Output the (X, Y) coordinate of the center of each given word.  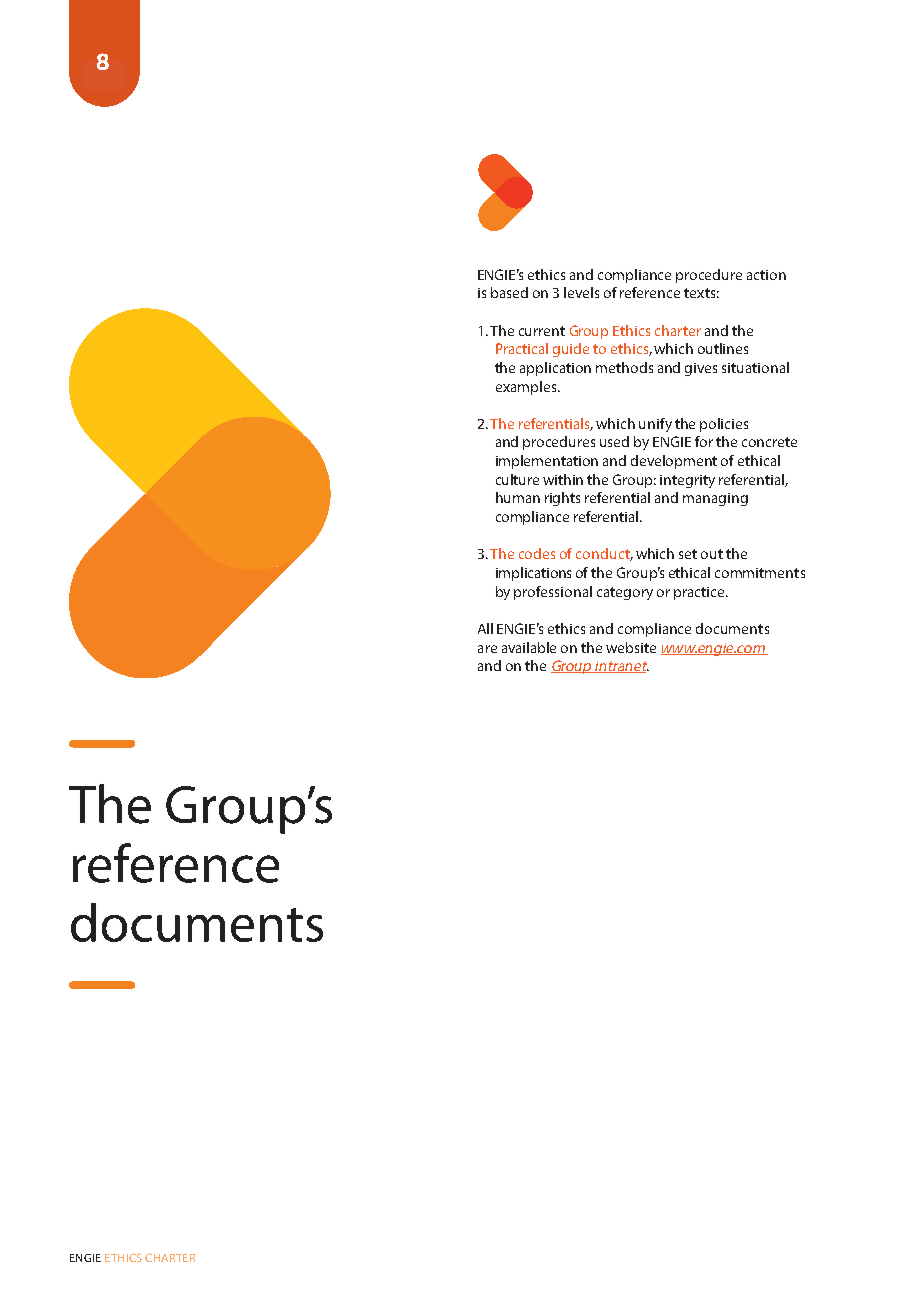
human (518, 497)
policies (724, 425)
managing (715, 499)
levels (581, 292)
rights (562, 499)
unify (655, 425)
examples (527, 388)
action (766, 275)
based (509, 292)
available (529, 647)
